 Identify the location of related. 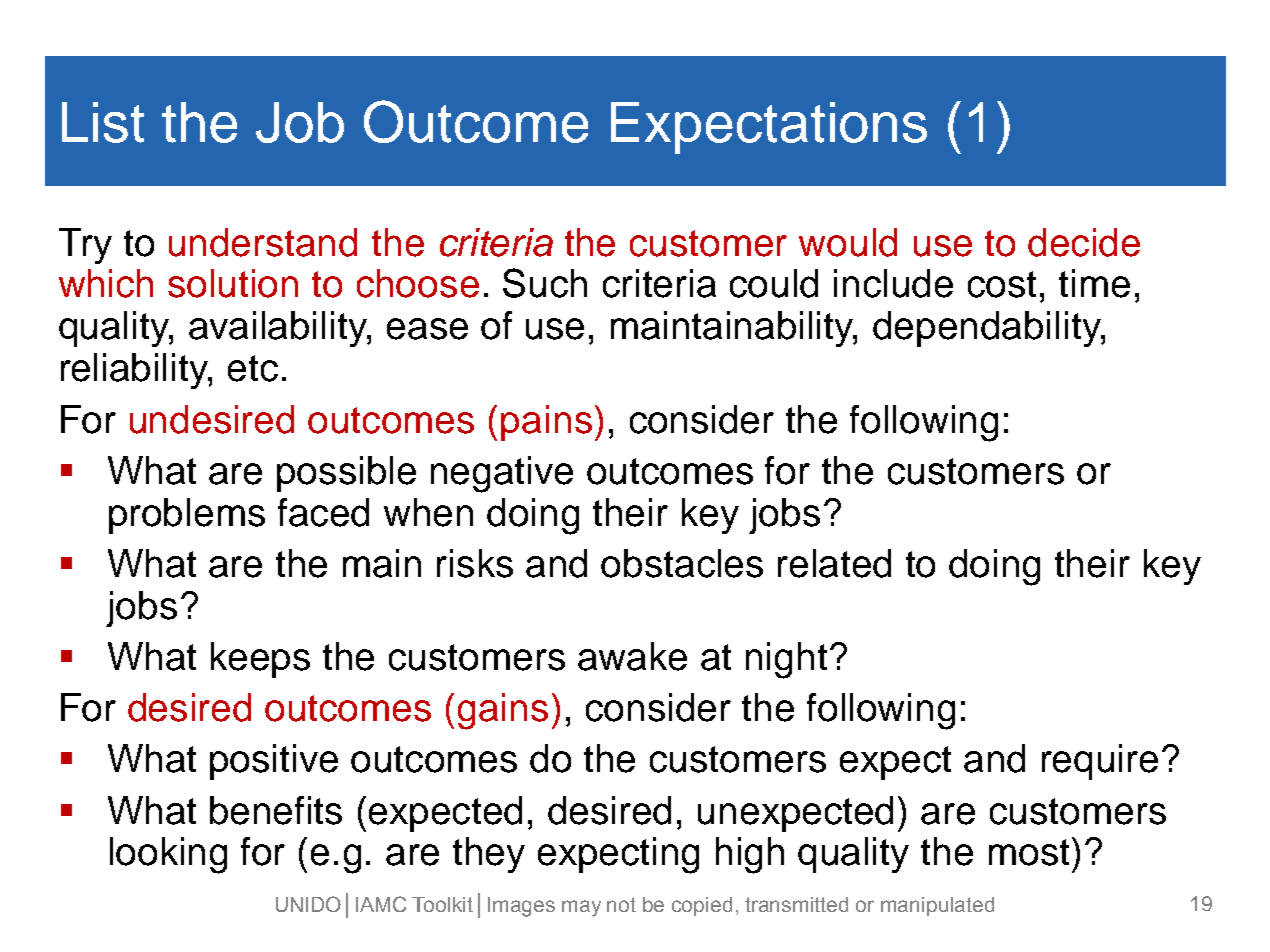
(834, 563).
